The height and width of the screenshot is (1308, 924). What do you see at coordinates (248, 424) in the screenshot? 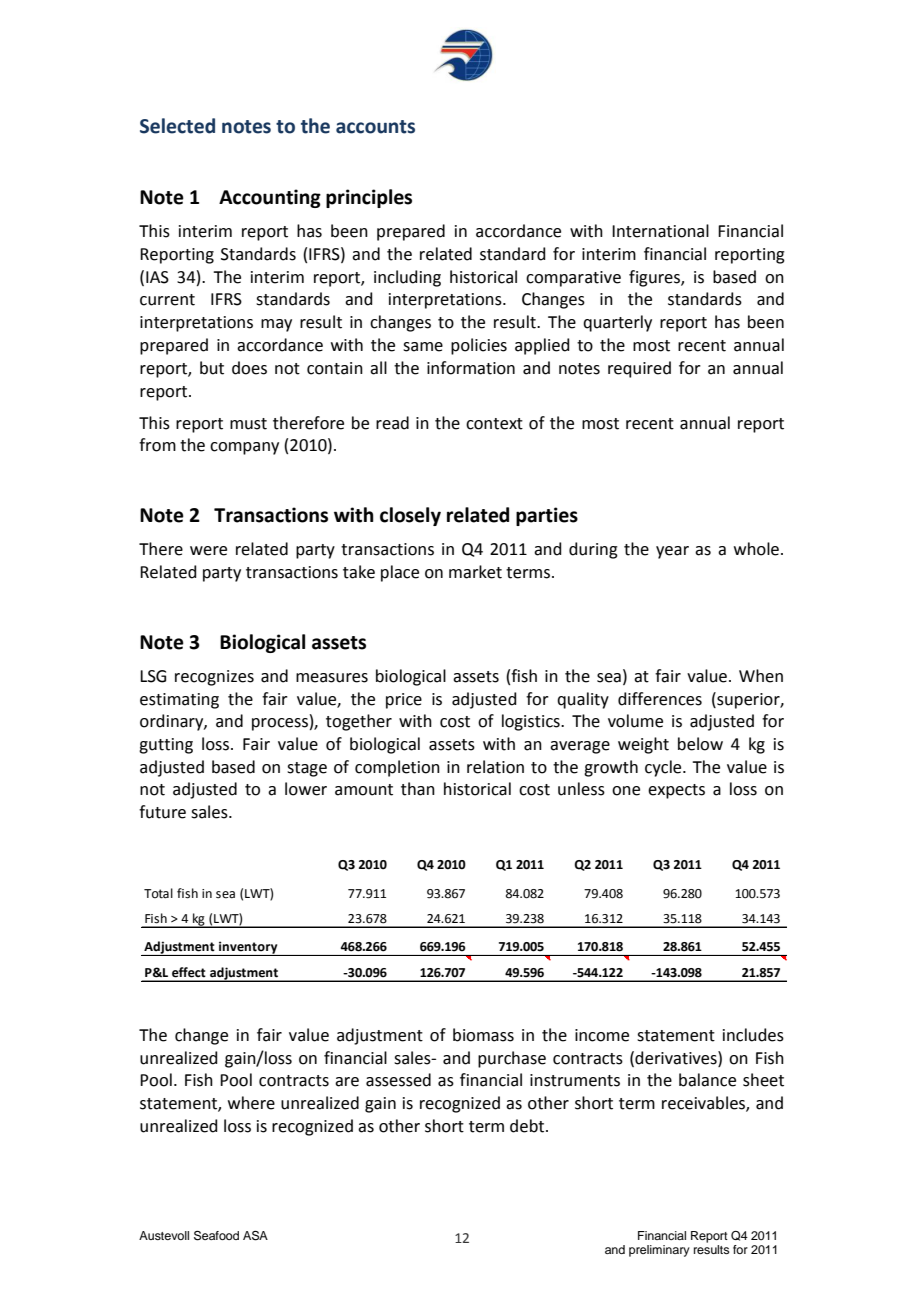
I see `must` at bounding box center [248, 424].
